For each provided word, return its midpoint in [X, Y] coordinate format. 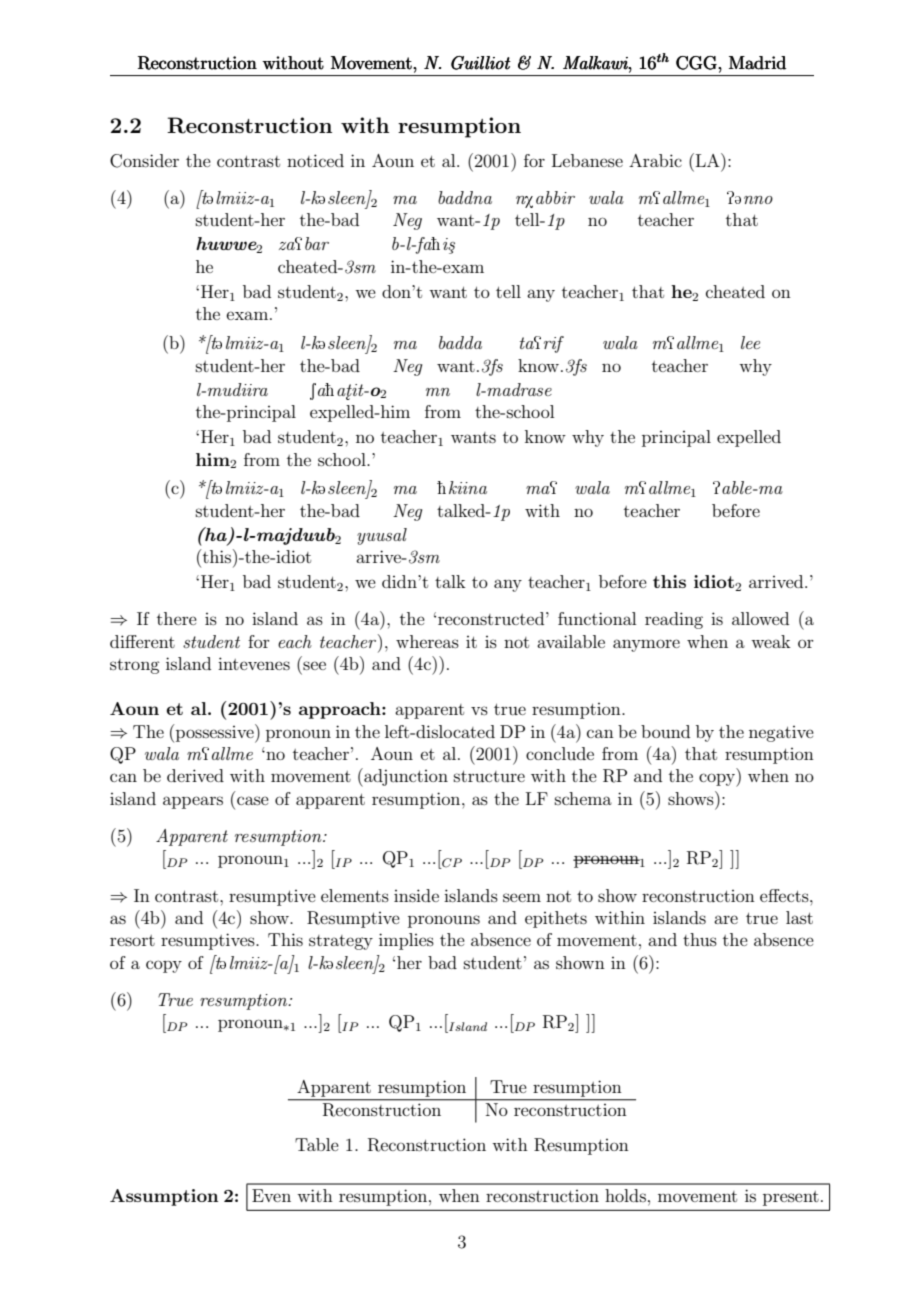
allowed [760, 618]
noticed [315, 160]
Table [317, 1144]
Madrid [757, 63]
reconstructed [492, 618]
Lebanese [587, 160]
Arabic [655, 160]
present [791, 1198]
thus [700, 939]
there [177, 618]
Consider [144, 161]
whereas [427, 641]
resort [132, 940]
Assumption [164, 1197]
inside [416, 895]
